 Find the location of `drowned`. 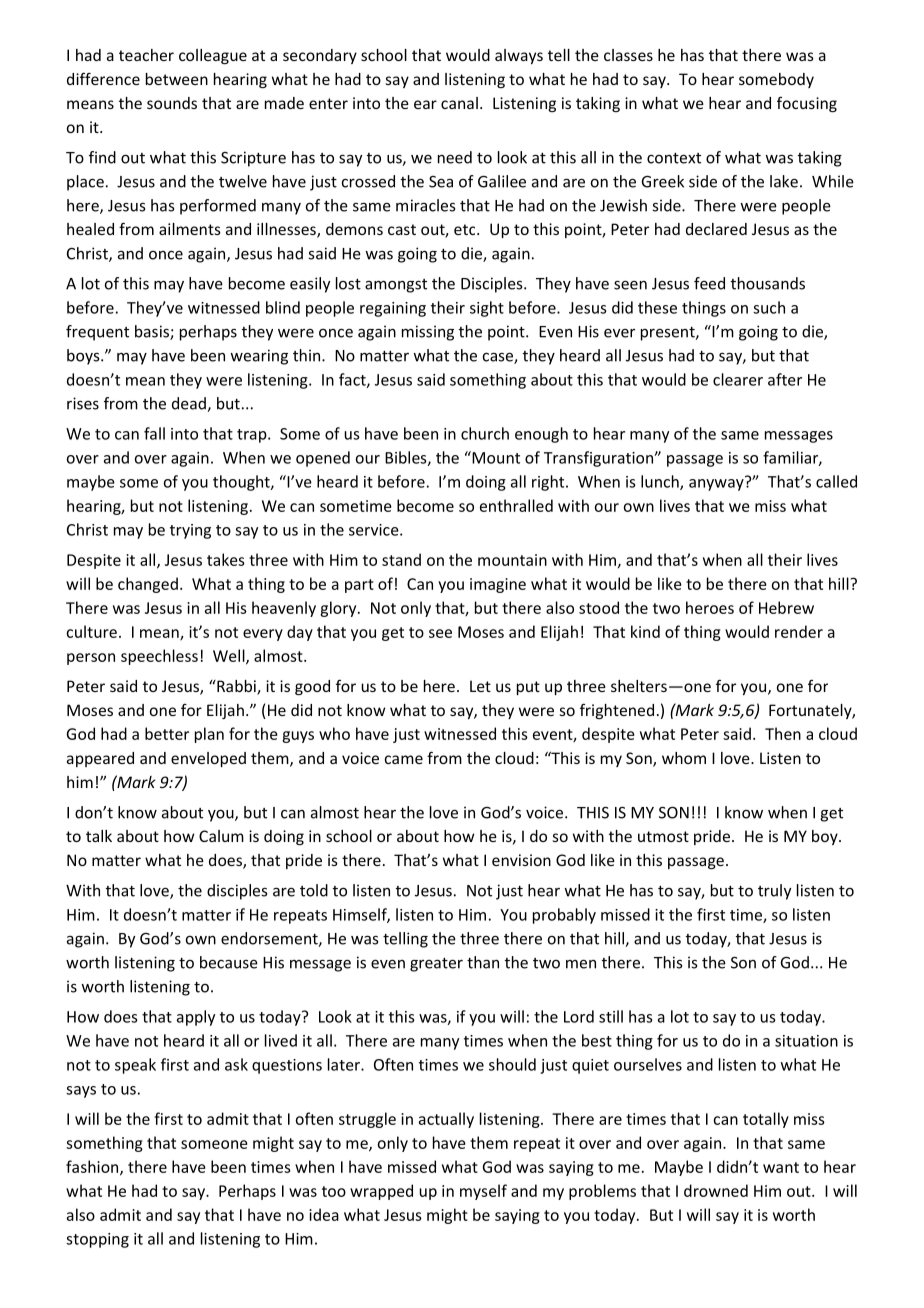

drowned is located at coordinates (716, 1190).
